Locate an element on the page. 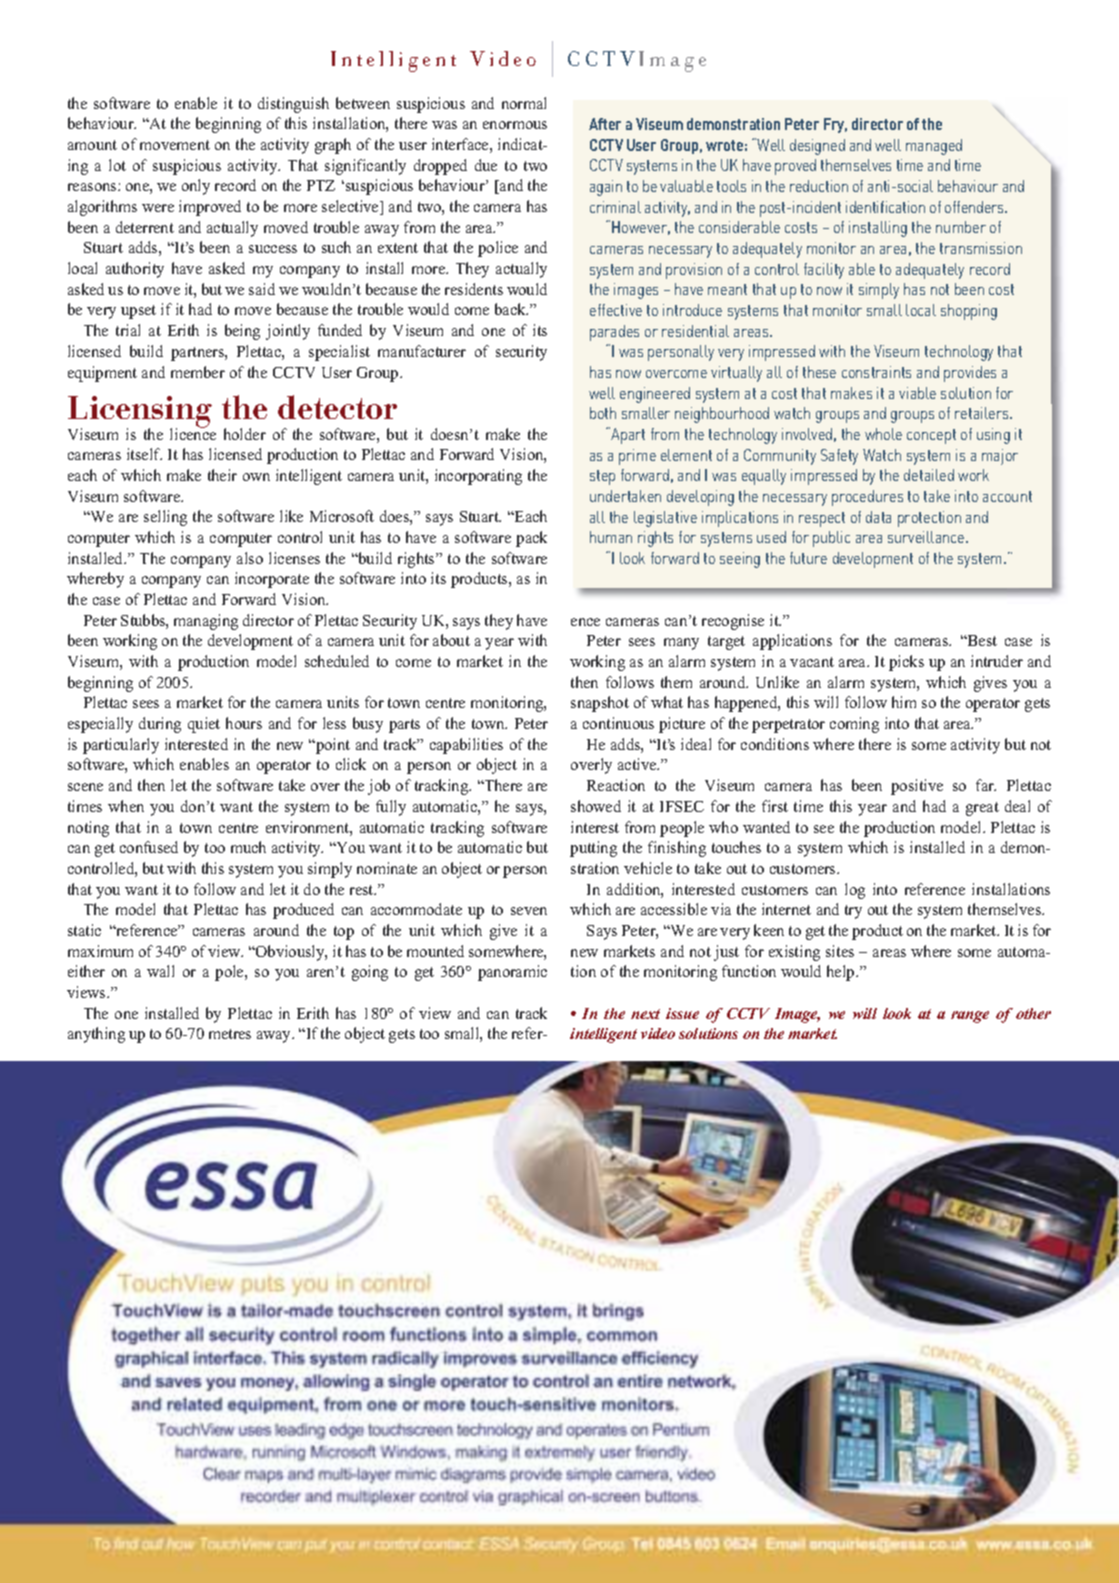 The height and width of the document is (1583, 1119). metres is located at coordinates (230, 1034).
